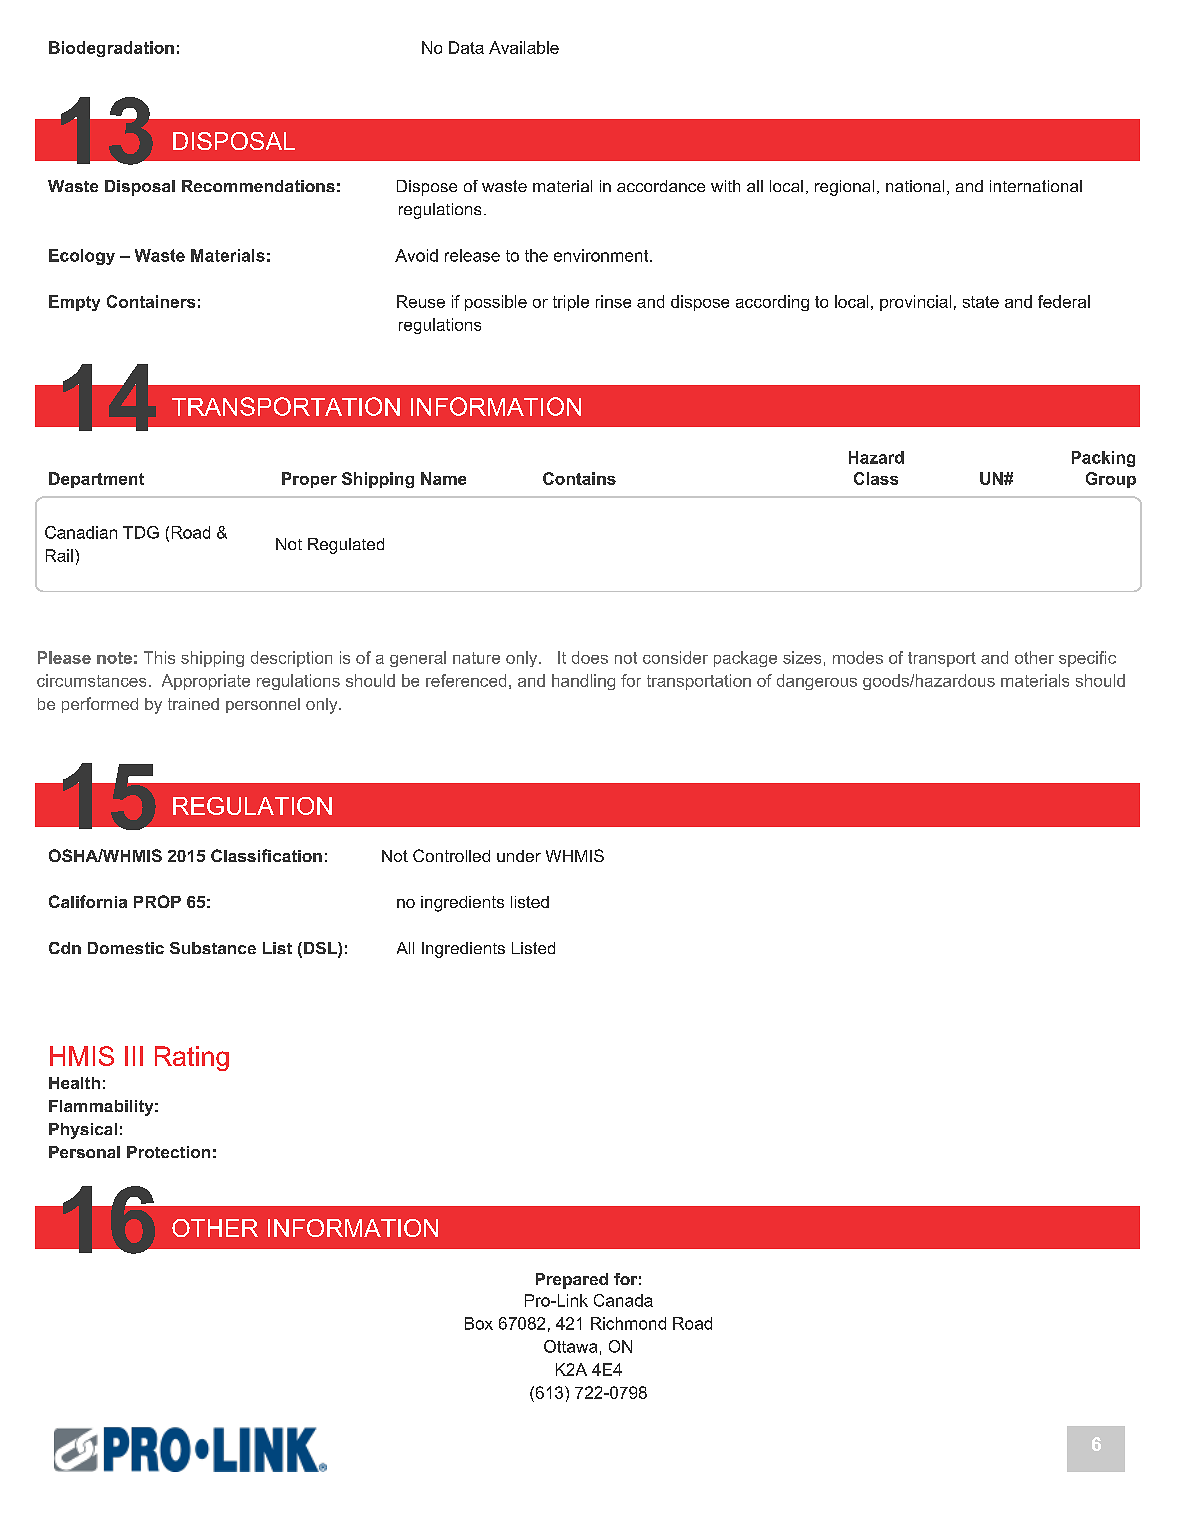  What do you see at coordinates (981, 302) in the screenshot?
I see `state` at bounding box center [981, 302].
